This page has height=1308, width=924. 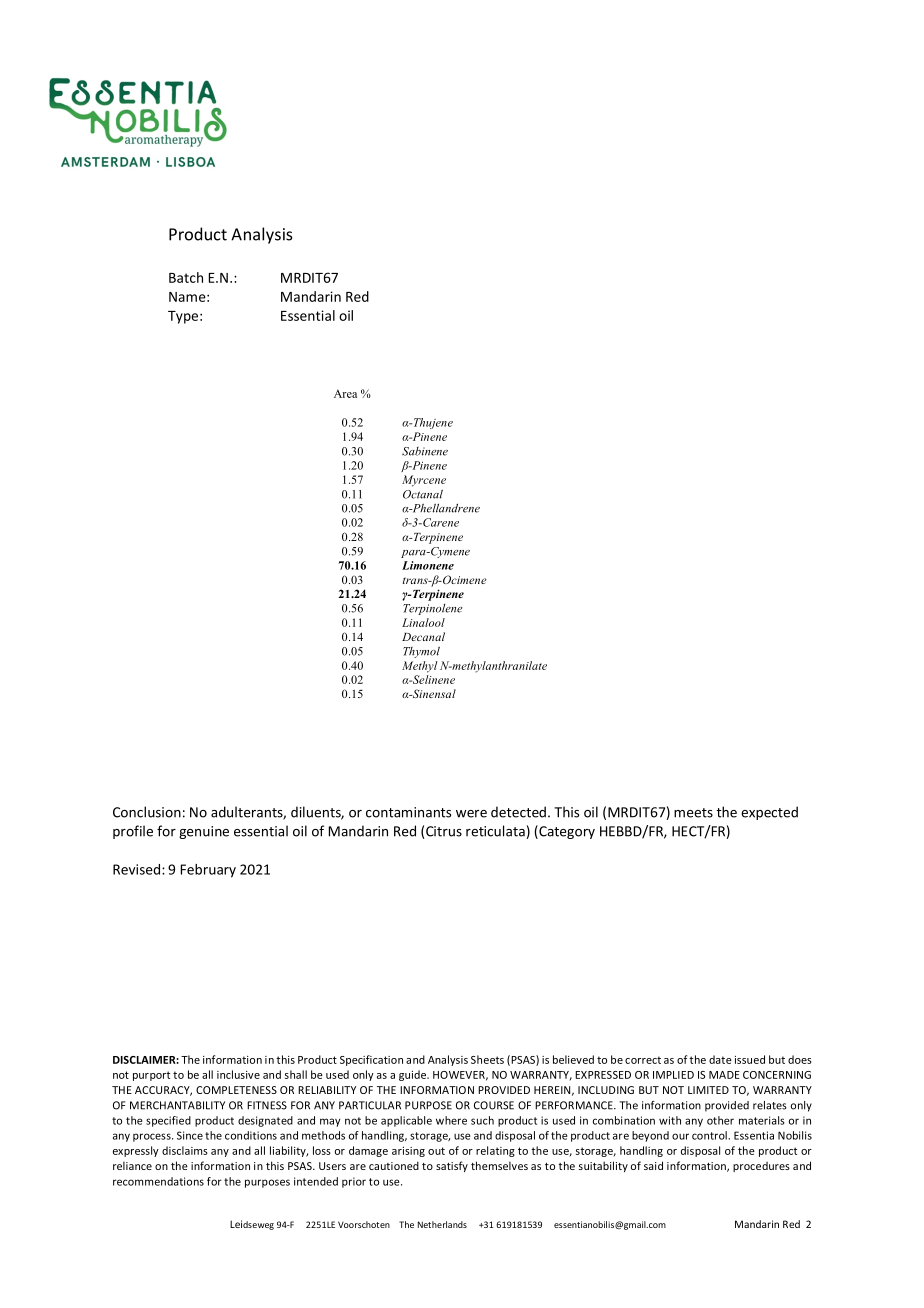 I want to click on meets, so click(x=693, y=813).
